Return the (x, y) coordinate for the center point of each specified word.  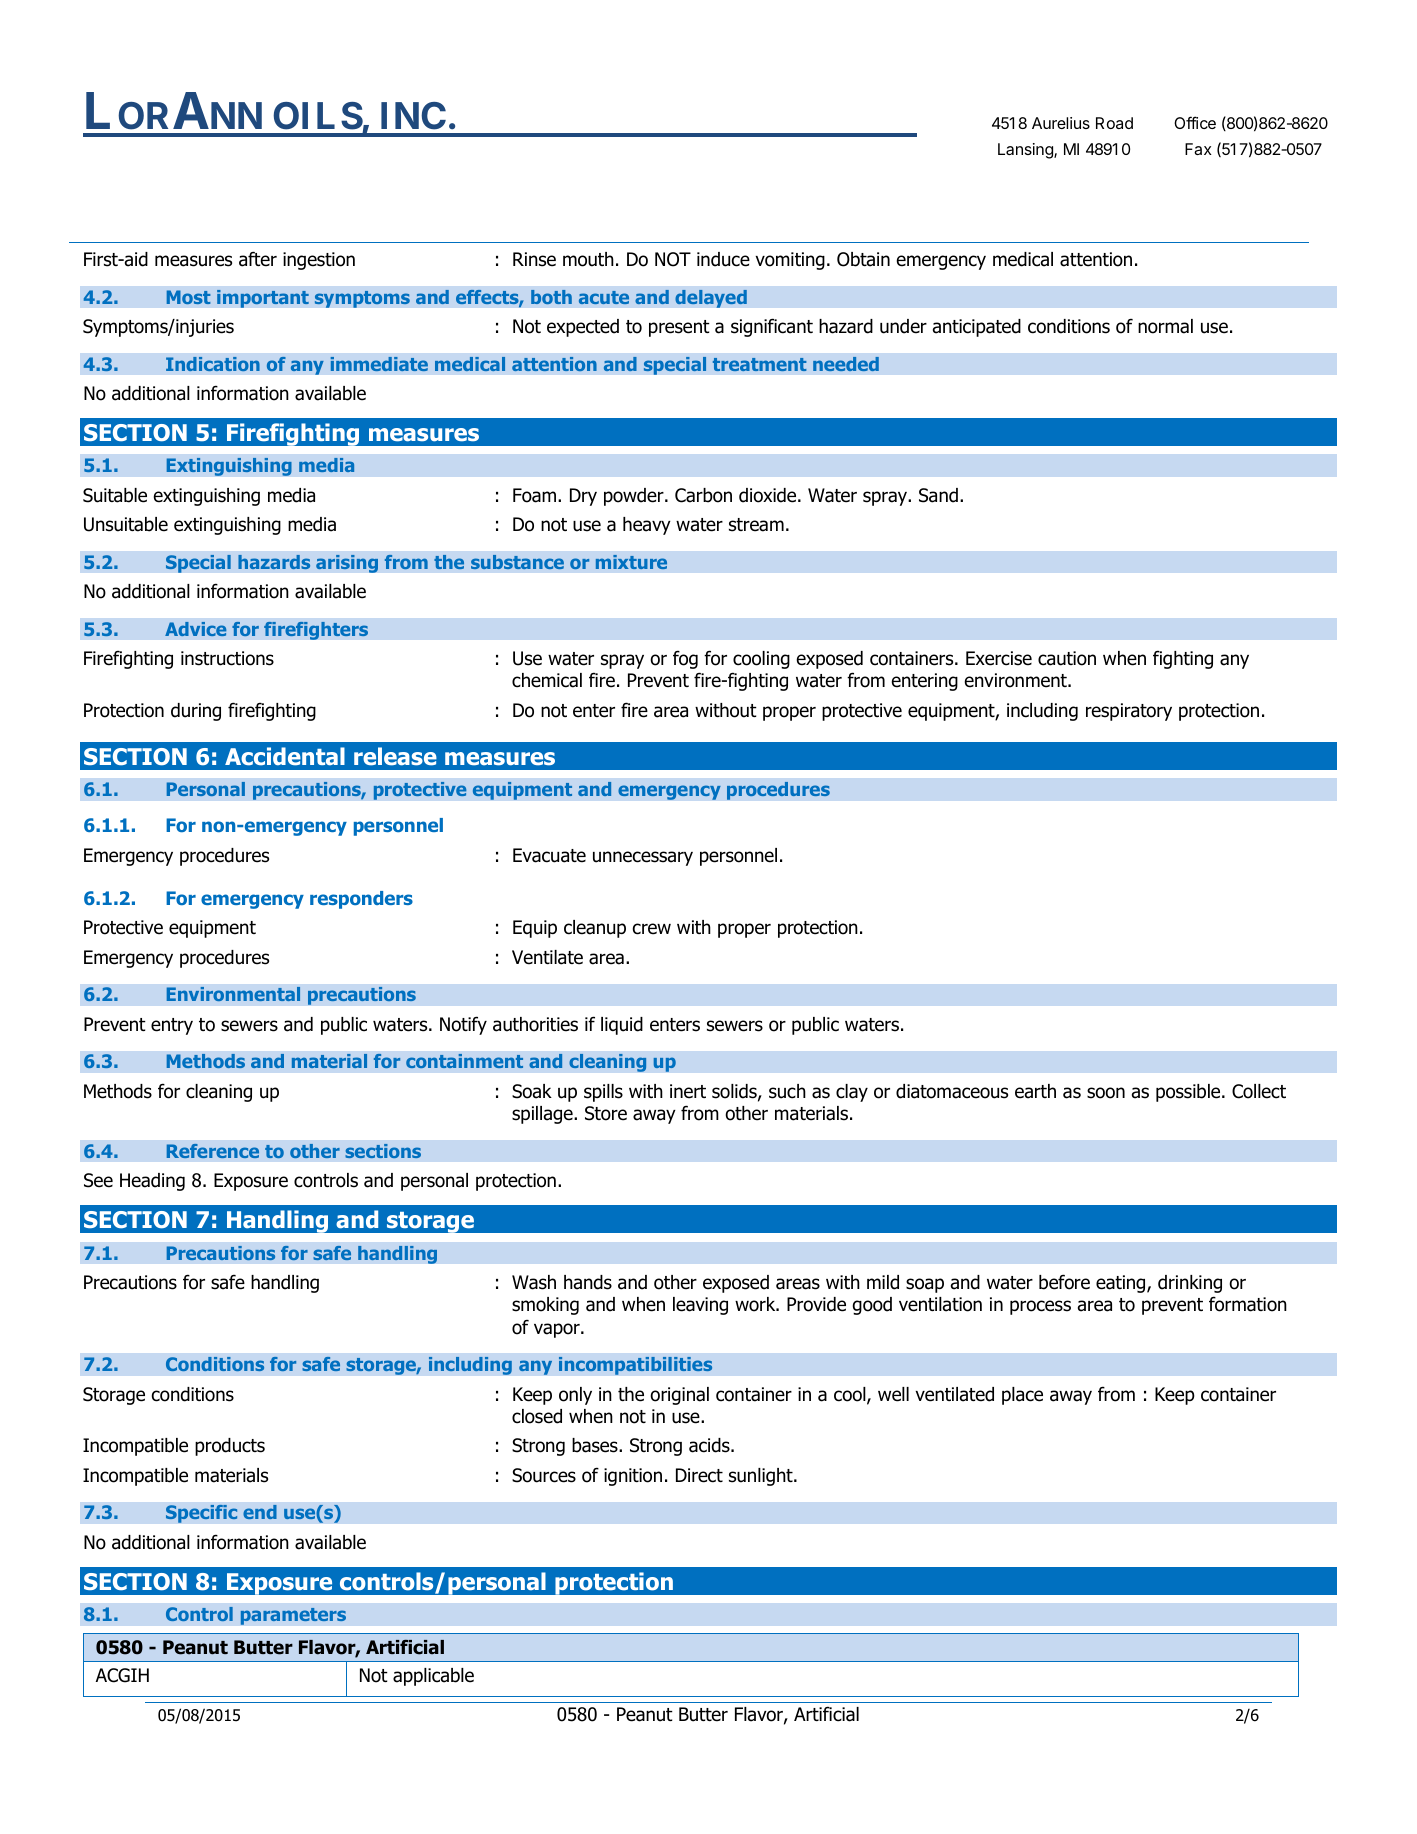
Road (1114, 123)
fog (685, 659)
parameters (293, 1616)
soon (1106, 1093)
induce (723, 259)
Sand (938, 495)
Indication (213, 364)
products (230, 1447)
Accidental (285, 756)
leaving (700, 1306)
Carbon (703, 495)
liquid (622, 1026)
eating (1122, 1284)
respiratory (1129, 712)
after (258, 259)
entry (172, 1026)
